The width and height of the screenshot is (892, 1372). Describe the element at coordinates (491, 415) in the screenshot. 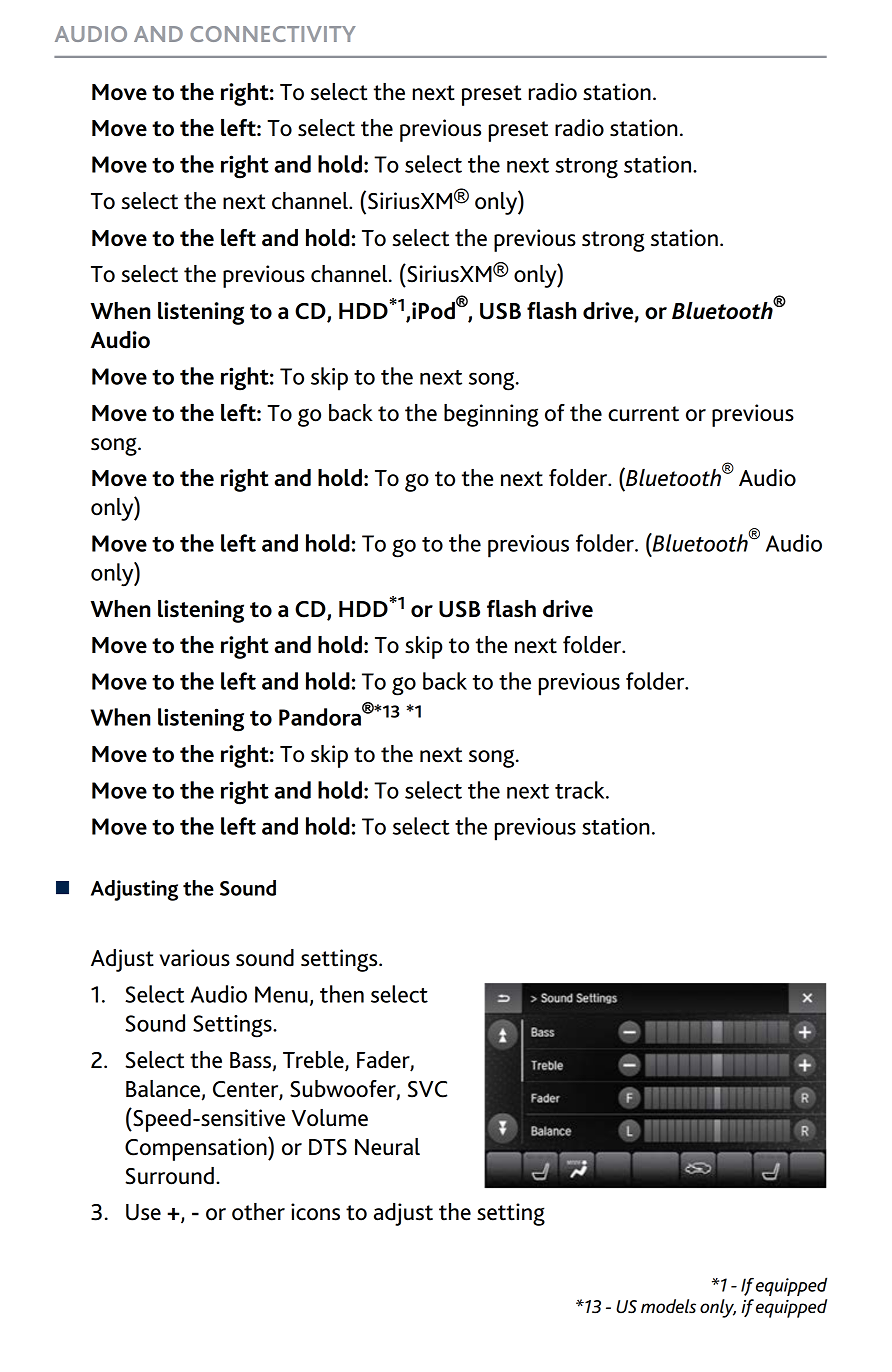

I see `beginning` at that location.
